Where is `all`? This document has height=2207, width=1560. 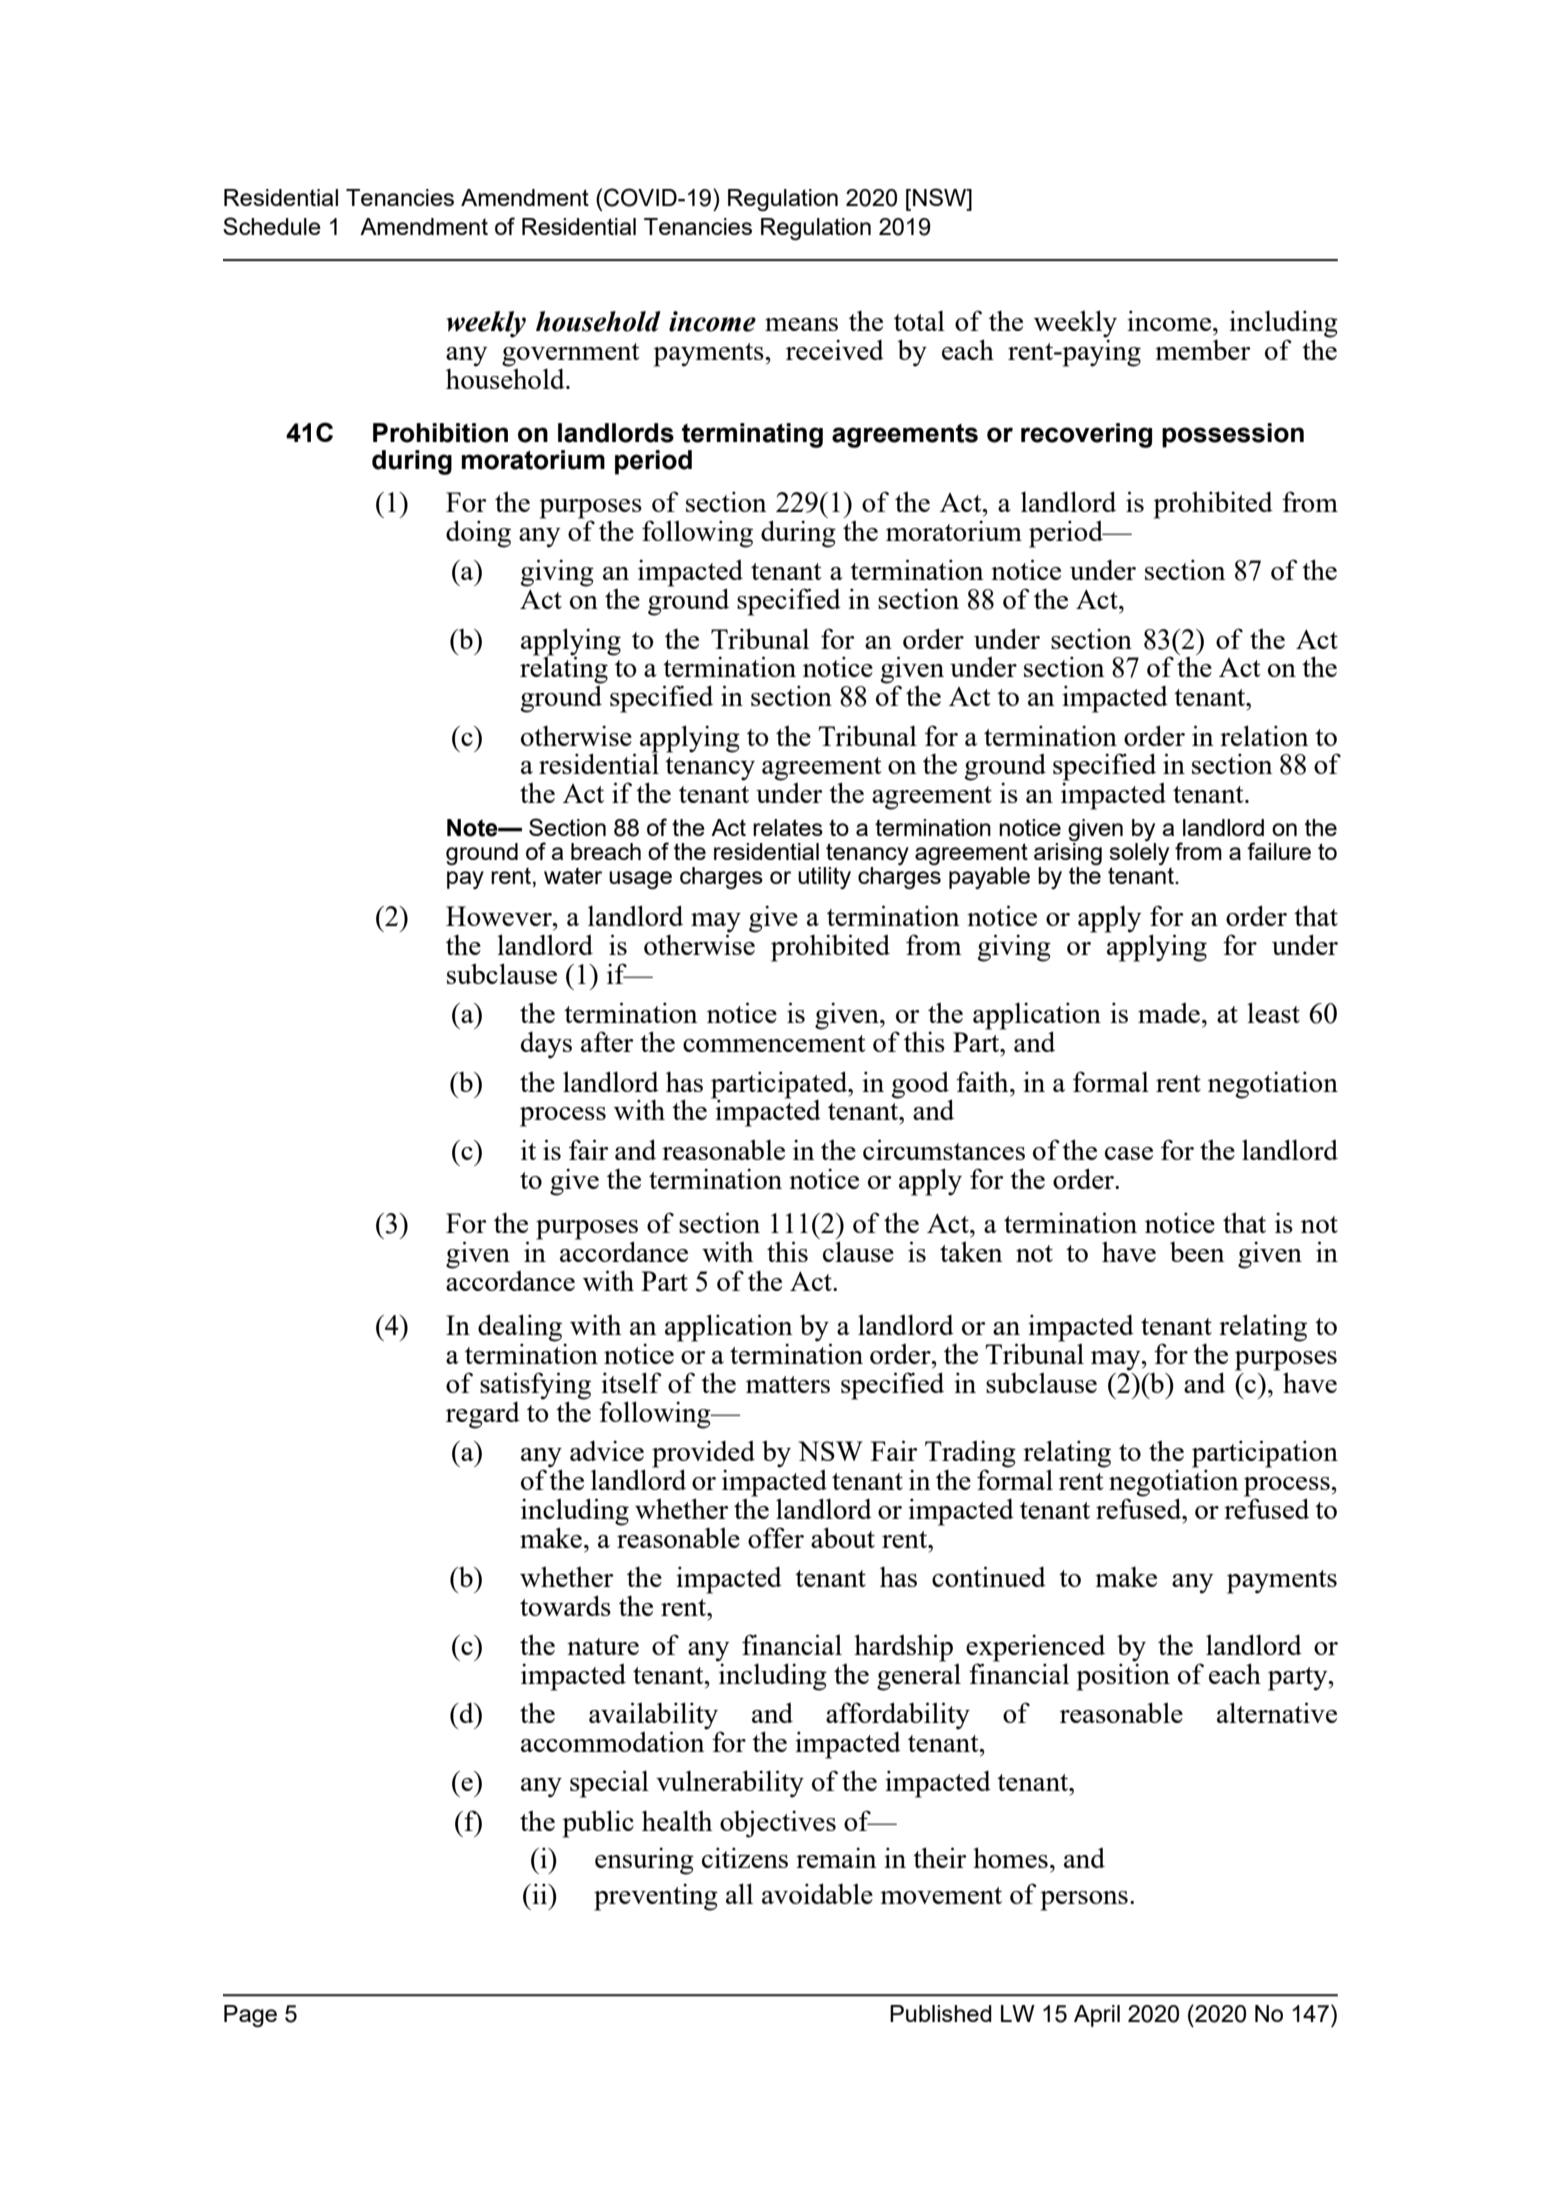 all is located at coordinates (739, 1893).
